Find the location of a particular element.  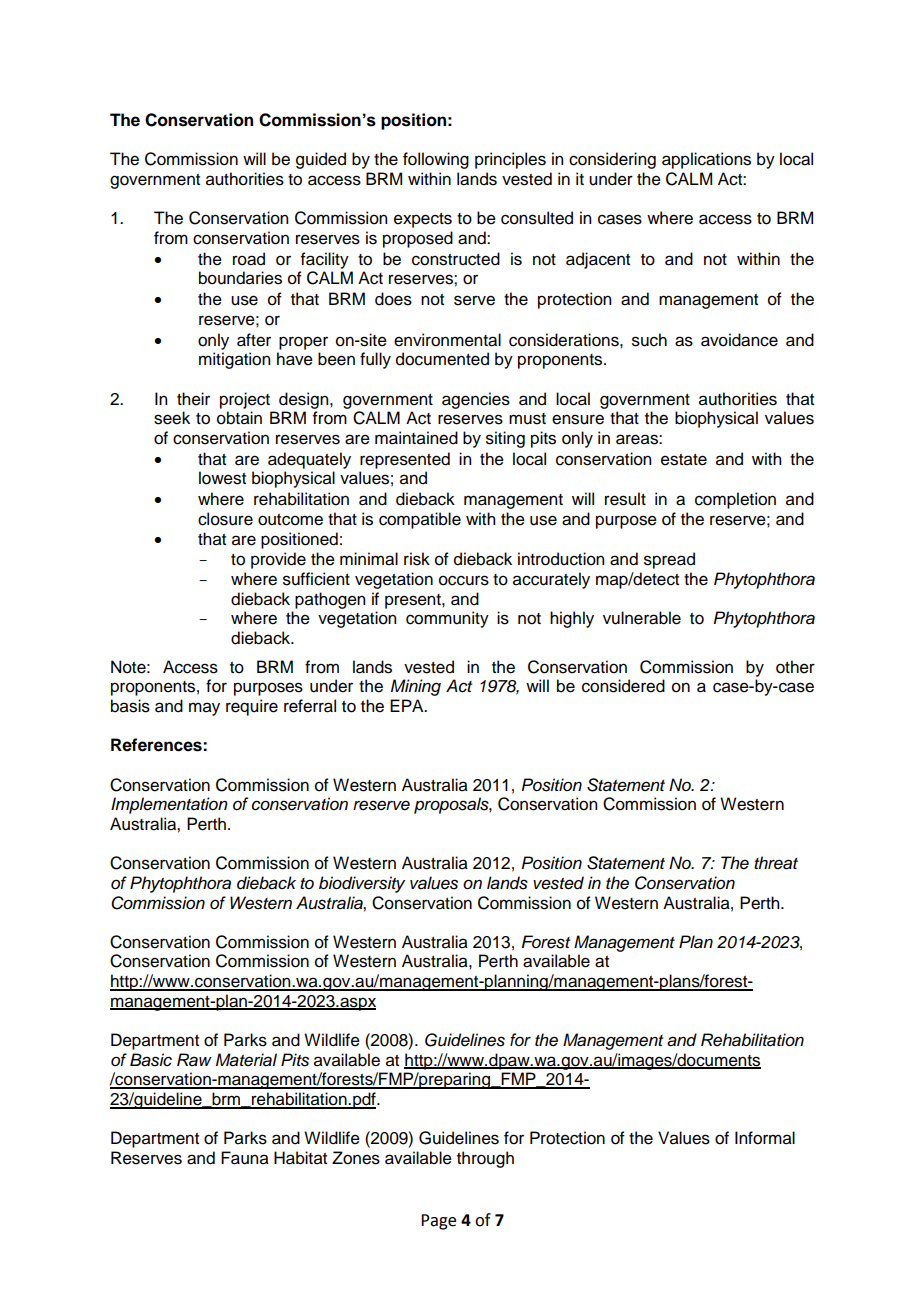

following is located at coordinates (436, 160).
